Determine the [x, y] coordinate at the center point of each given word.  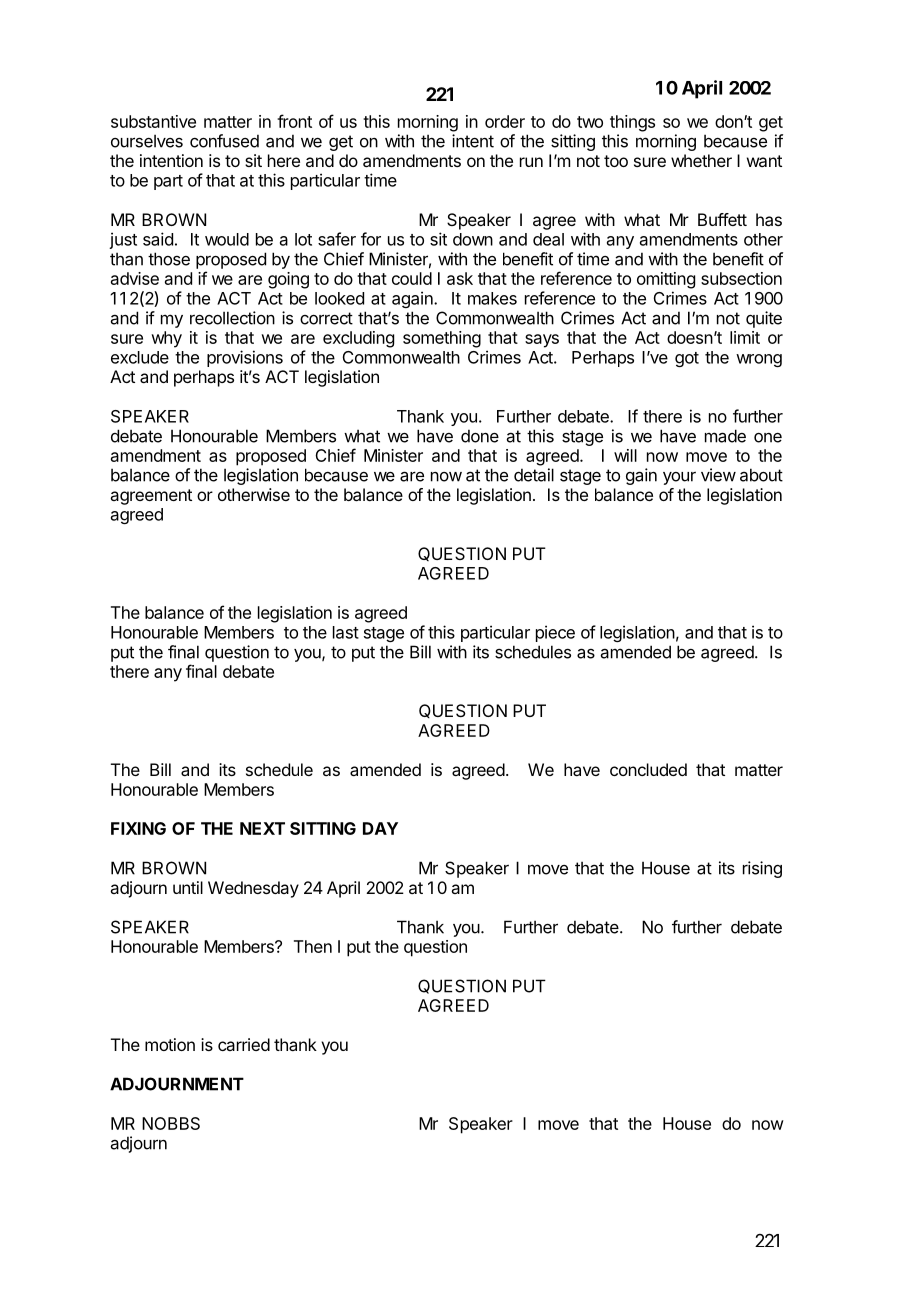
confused [224, 141]
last [346, 632]
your [679, 478]
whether [701, 160]
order [505, 121]
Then [313, 946]
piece [555, 633]
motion [170, 1044]
